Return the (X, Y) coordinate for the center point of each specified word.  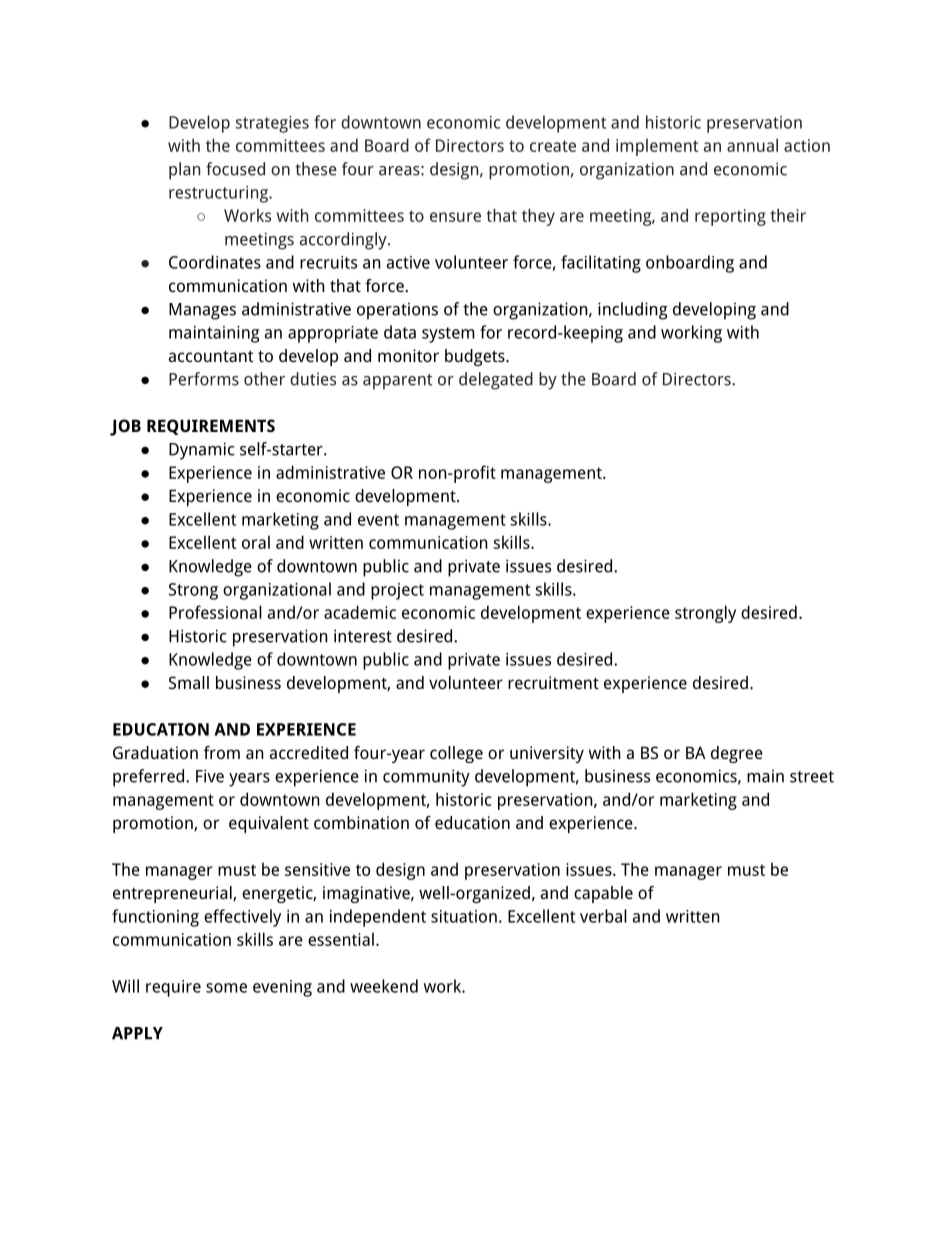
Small (189, 682)
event (378, 520)
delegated (496, 381)
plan (184, 171)
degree (737, 754)
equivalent (269, 824)
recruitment (553, 682)
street (812, 777)
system (448, 335)
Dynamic (201, 451)
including (633, 311)
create (553, 146)
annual (752, 145)
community (426, 778)
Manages (202, 311)
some (226, 988)
